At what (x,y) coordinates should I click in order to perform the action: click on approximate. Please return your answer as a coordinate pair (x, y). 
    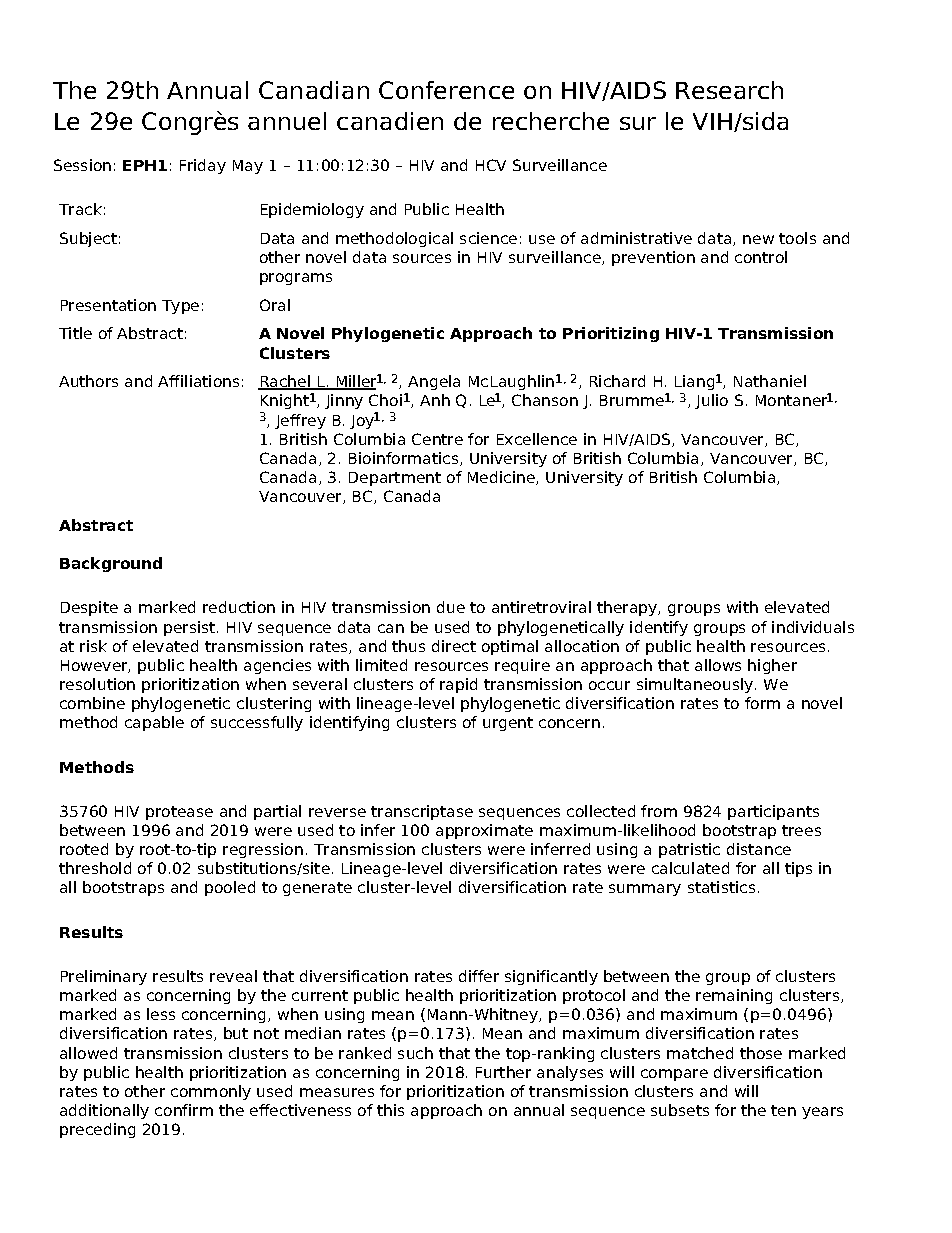
    Looking at the image, I should click on (484, 831).
